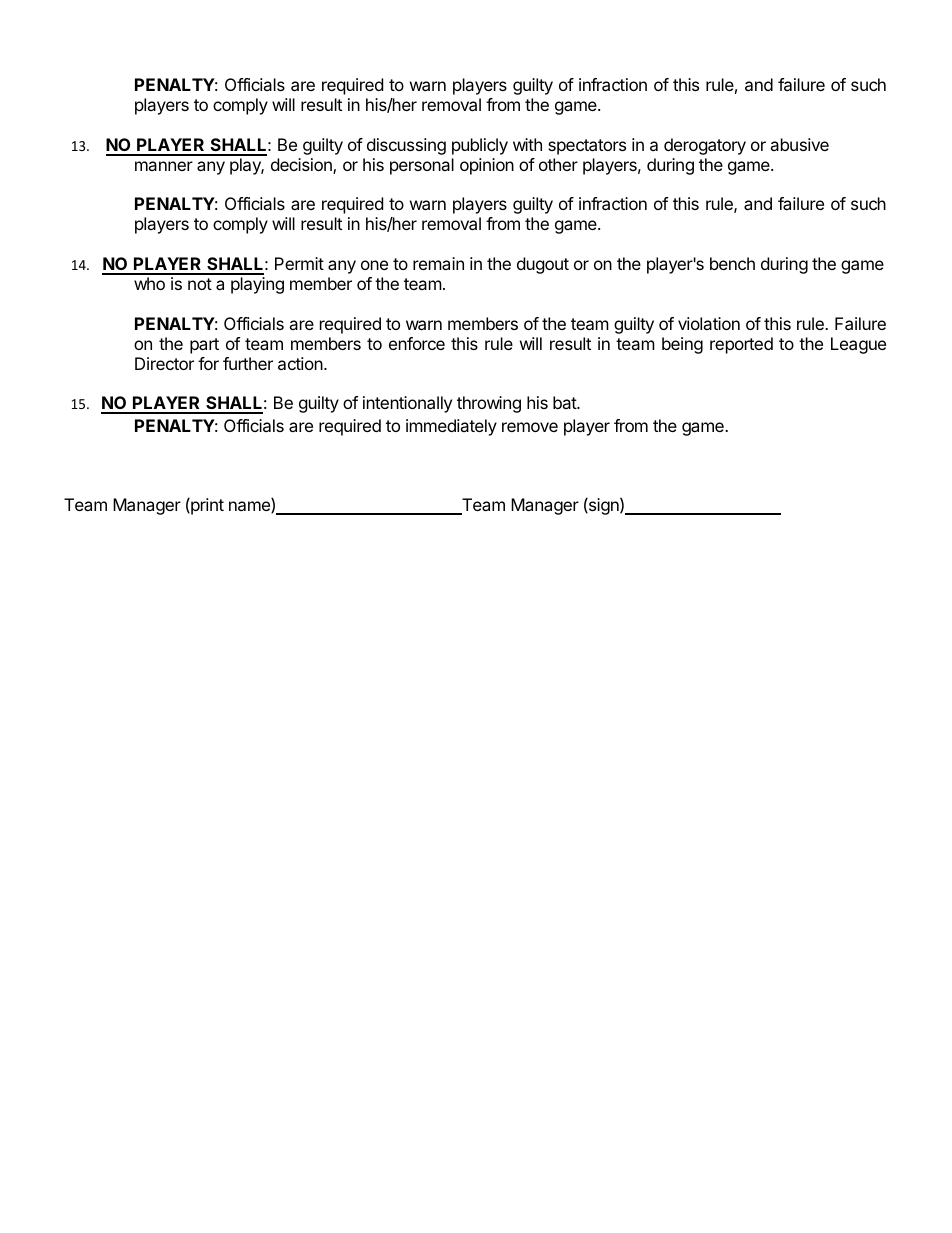 The height and width of the screenshot is (1233, 952). Describe the element at coordinates (799, 144) in the screenshot. I see `abusive` at that location.
